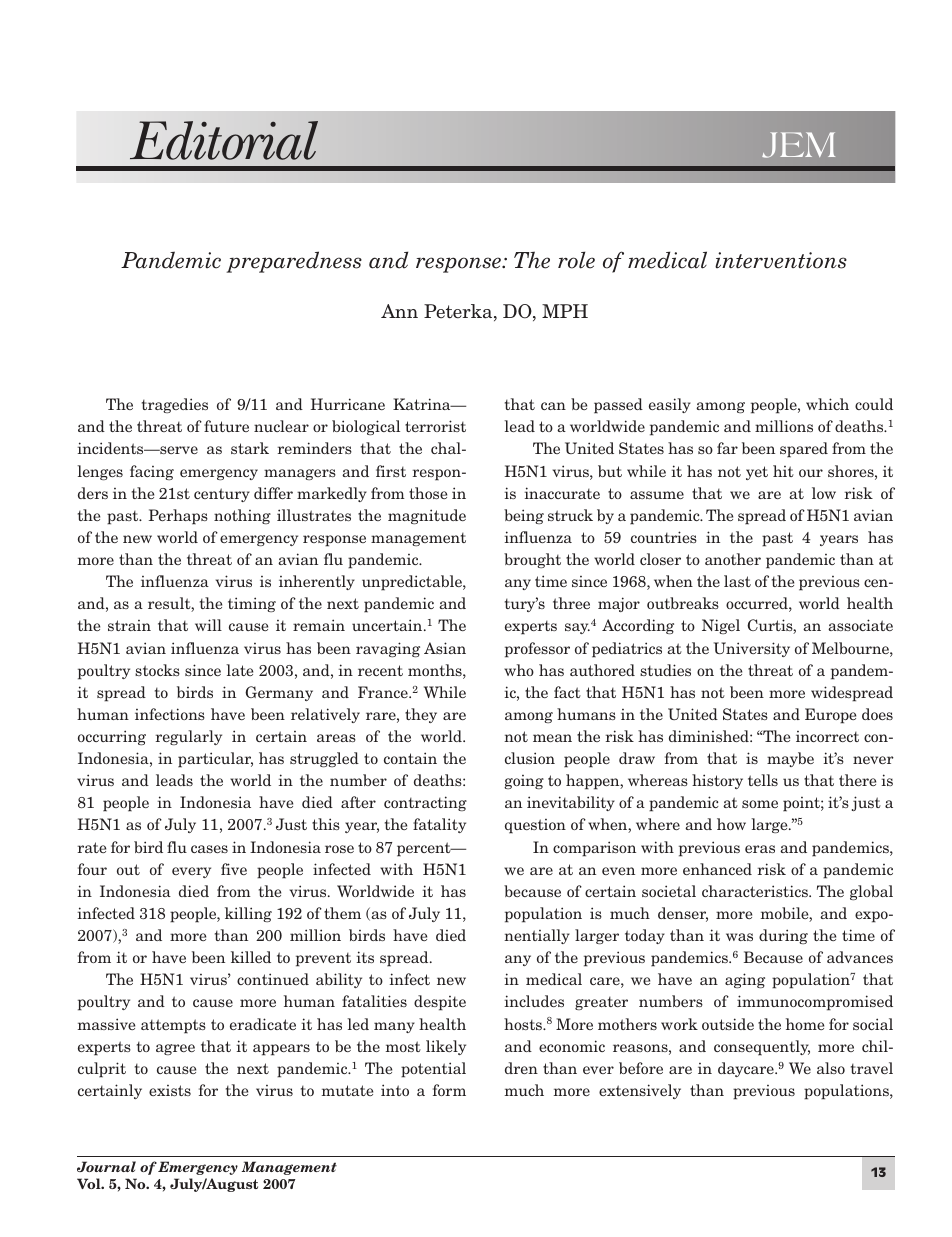 The height and width of the document is (1237, 952). What do you see at coordinates (798, 145) in the document?
I see `JEM` at bounding box center [798, 145].
